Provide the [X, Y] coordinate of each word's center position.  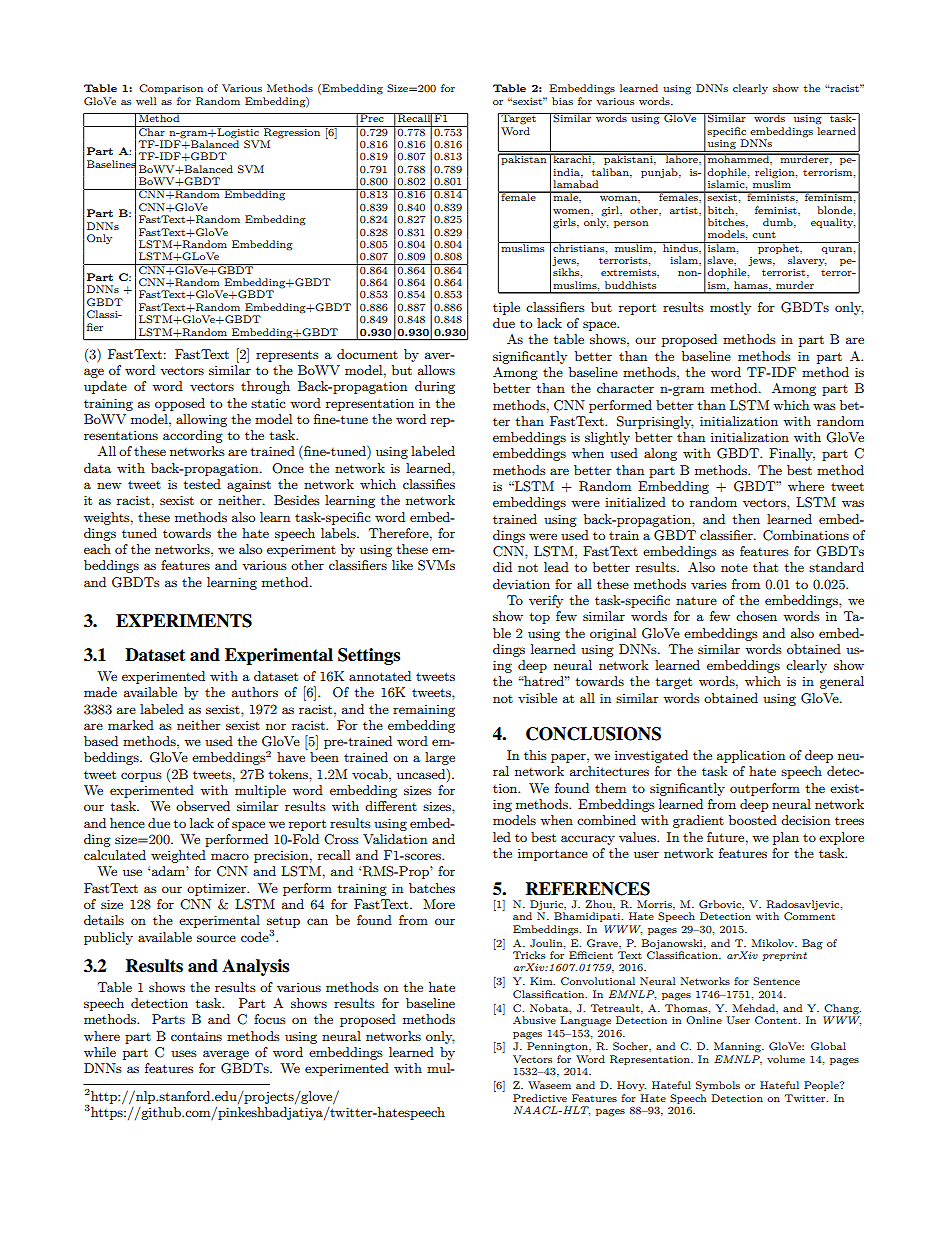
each [97, 549]
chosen [756, 616]
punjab [660, 173]
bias [562, 101]
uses [184, 1053]
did [502, 567]
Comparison [171, 89]
